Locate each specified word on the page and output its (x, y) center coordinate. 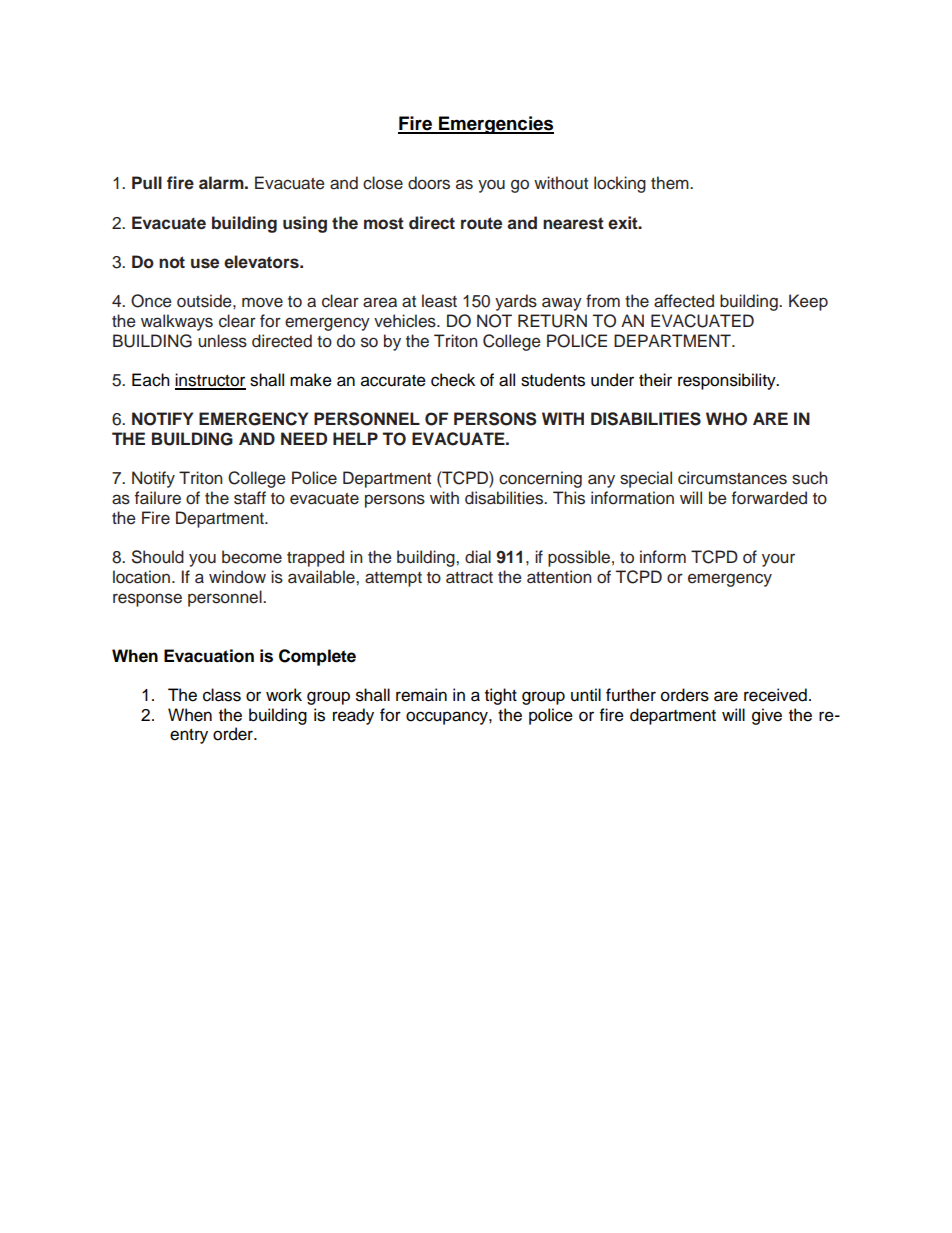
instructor (210, 381)
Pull (147, 182)
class (222, 695)
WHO (726, 419)
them (671, 183)
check (453, 380)
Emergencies (495, 125)
